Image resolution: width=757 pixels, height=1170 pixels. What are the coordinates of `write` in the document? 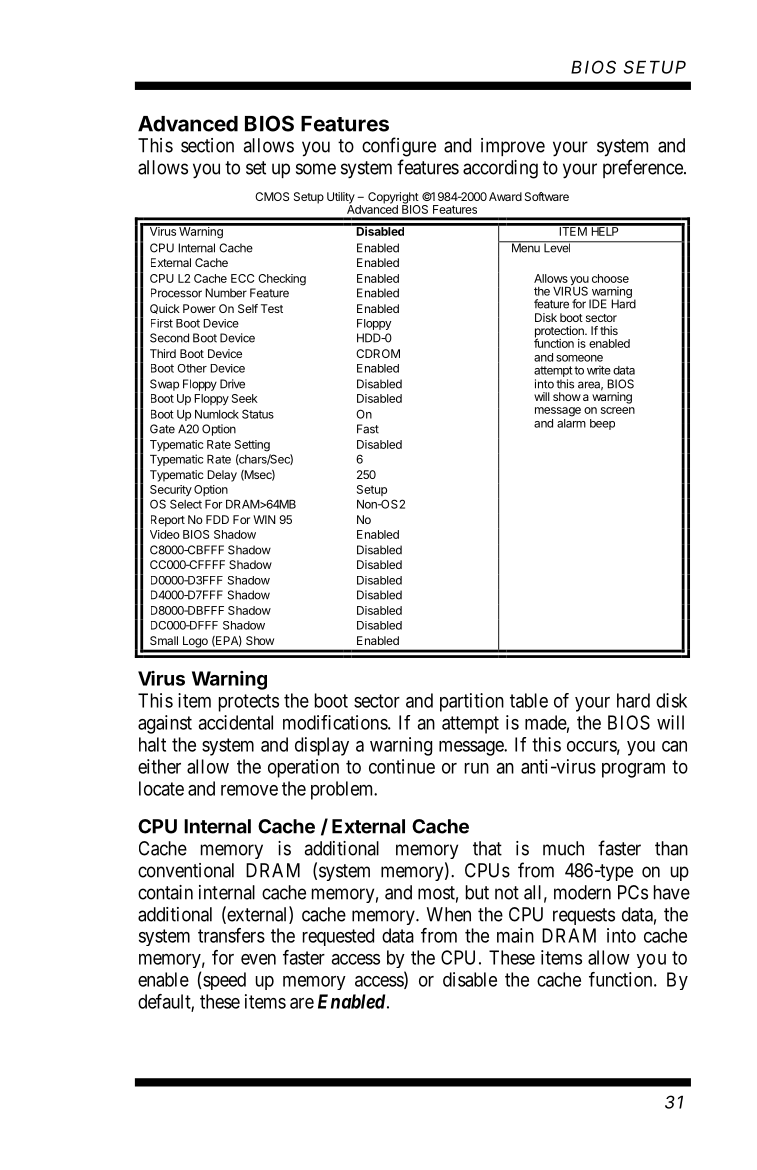 It's located at (599, 370).
